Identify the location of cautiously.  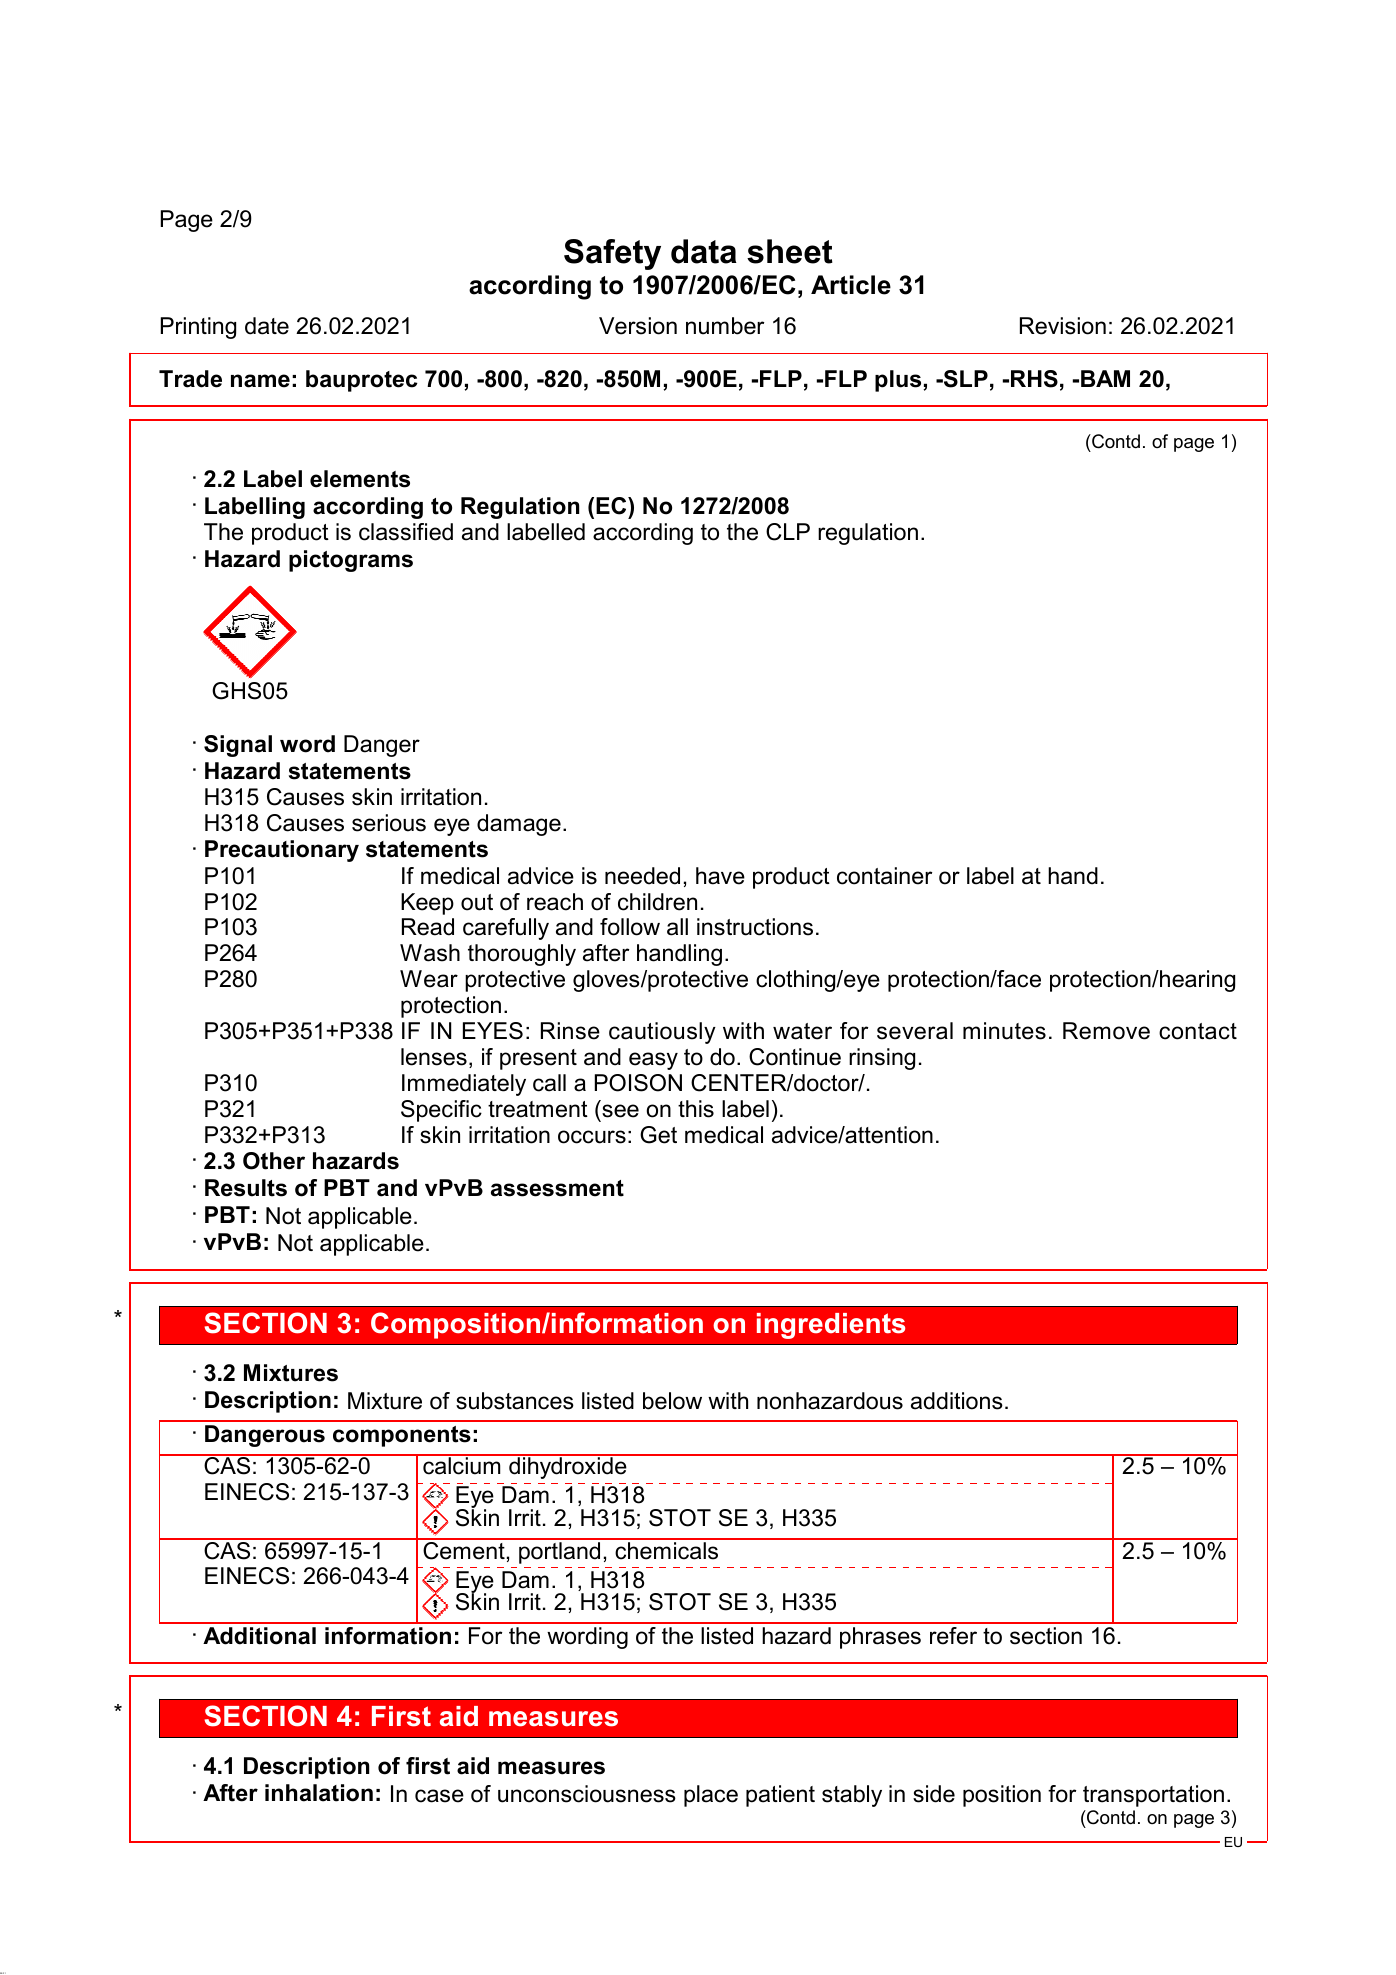
(662, 1033).
